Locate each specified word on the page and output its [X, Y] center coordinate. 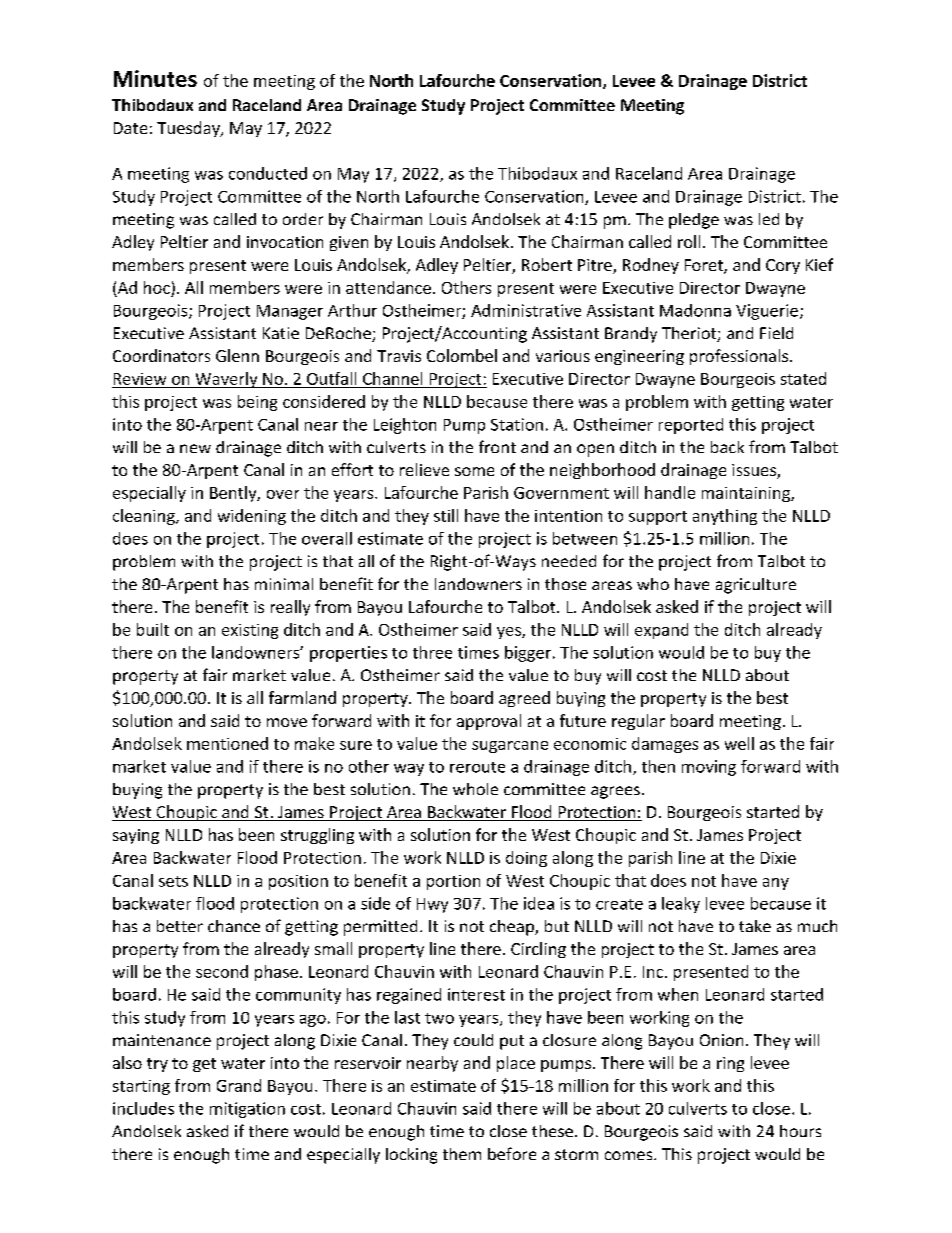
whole [475, 789]
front [497, 446]
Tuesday [189, 129]
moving [709, 768]
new [195, 448]
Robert [547, 264]
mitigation [247, 1110]
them [462, 1154]
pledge [694, 221]
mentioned [227, 743]
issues [755, 471]
